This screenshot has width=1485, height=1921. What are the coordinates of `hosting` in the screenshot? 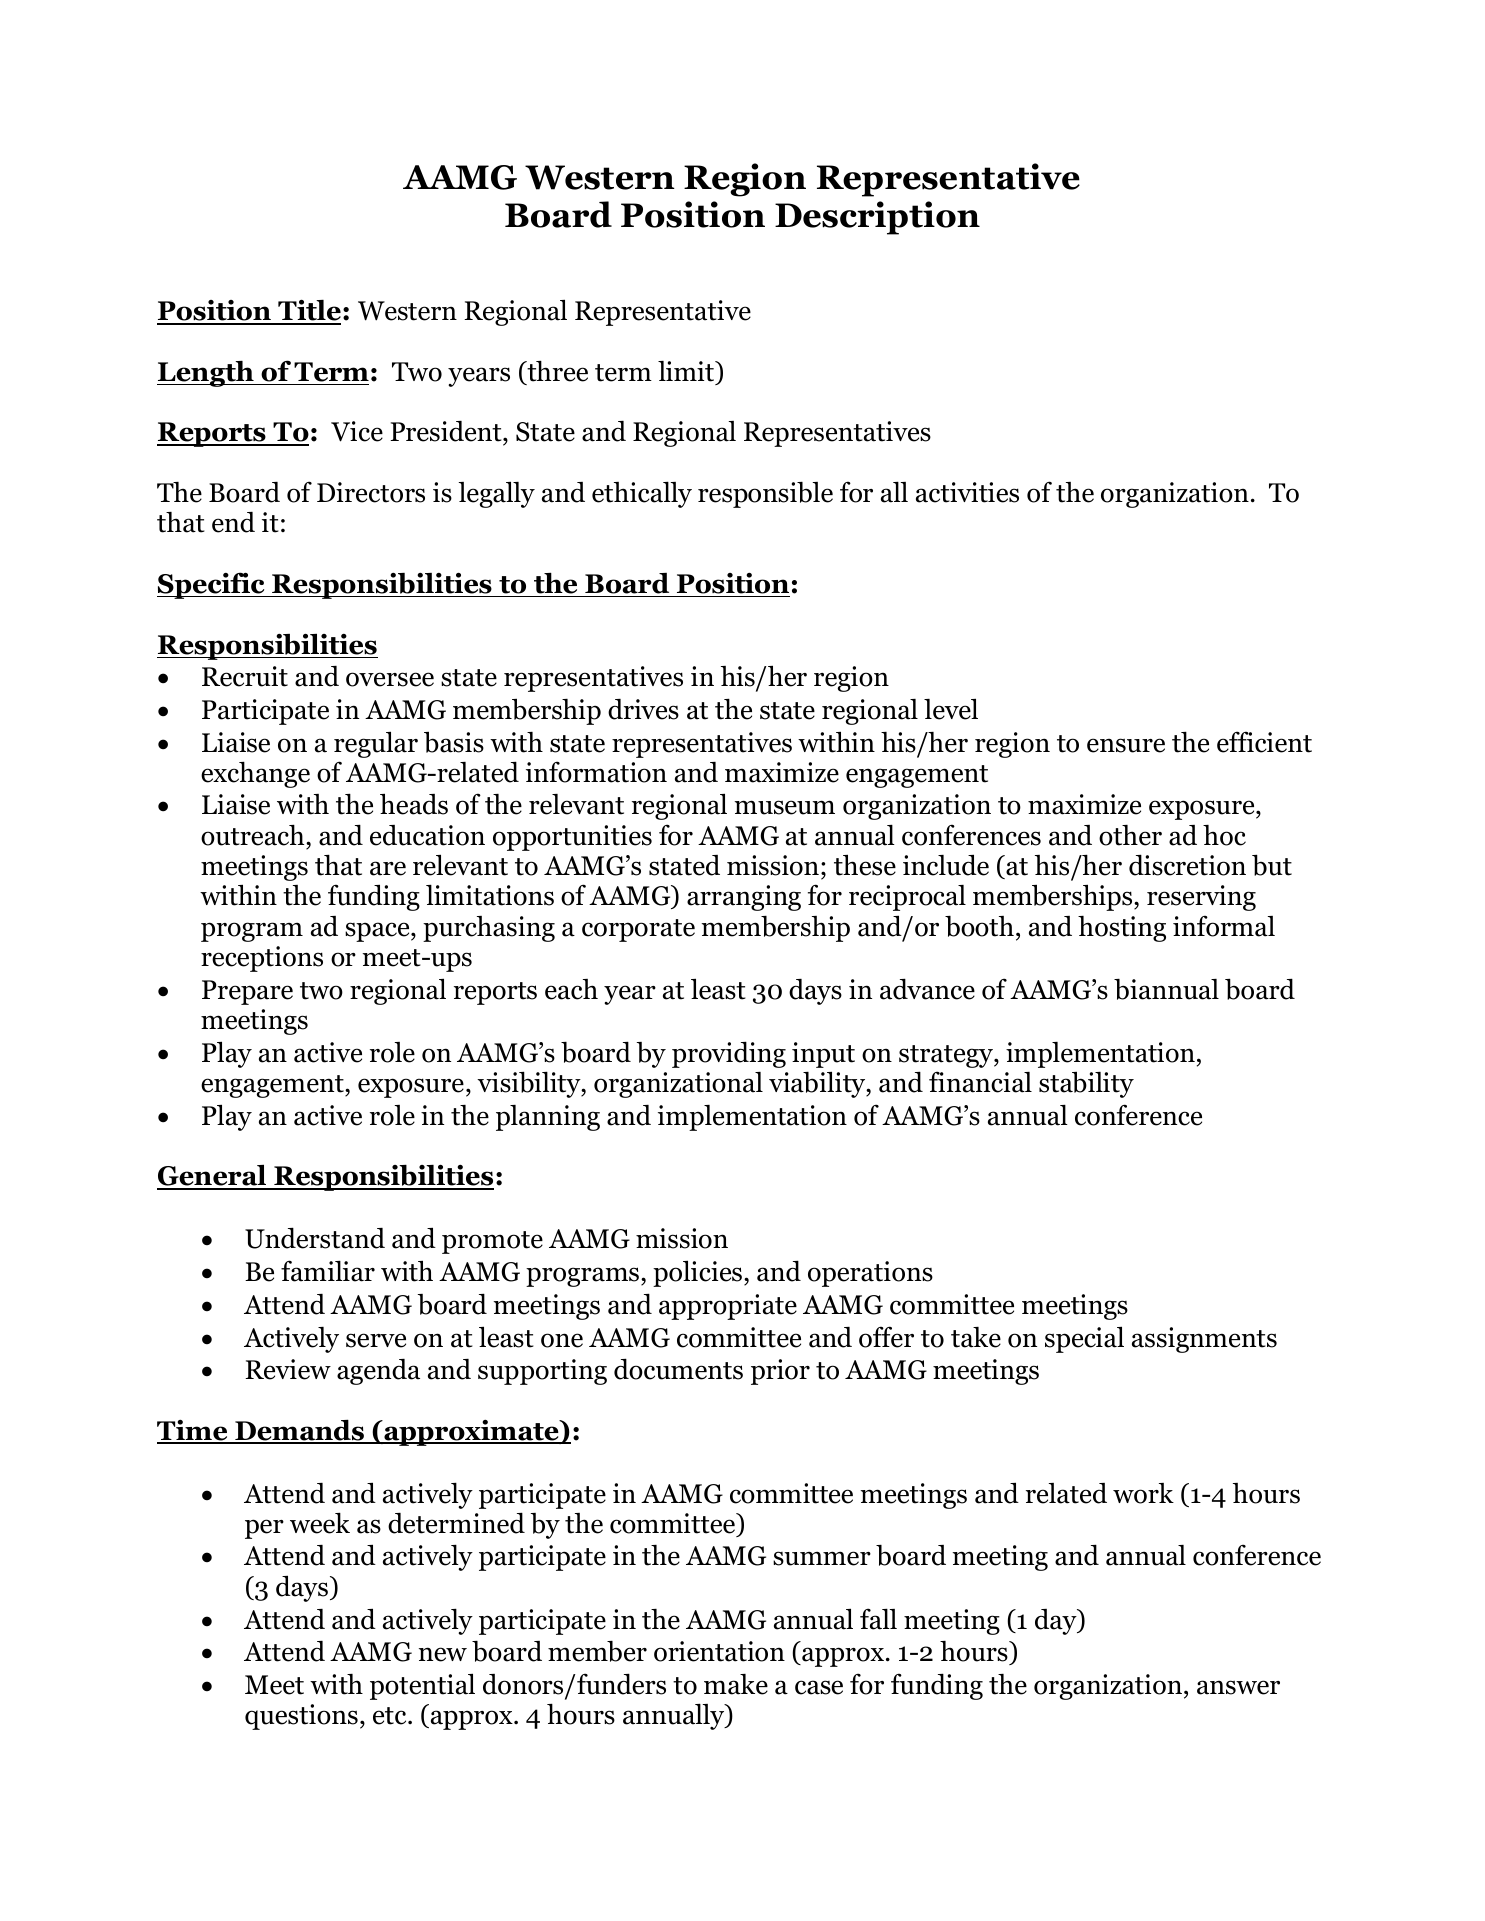 It's located at (1122, 929).
